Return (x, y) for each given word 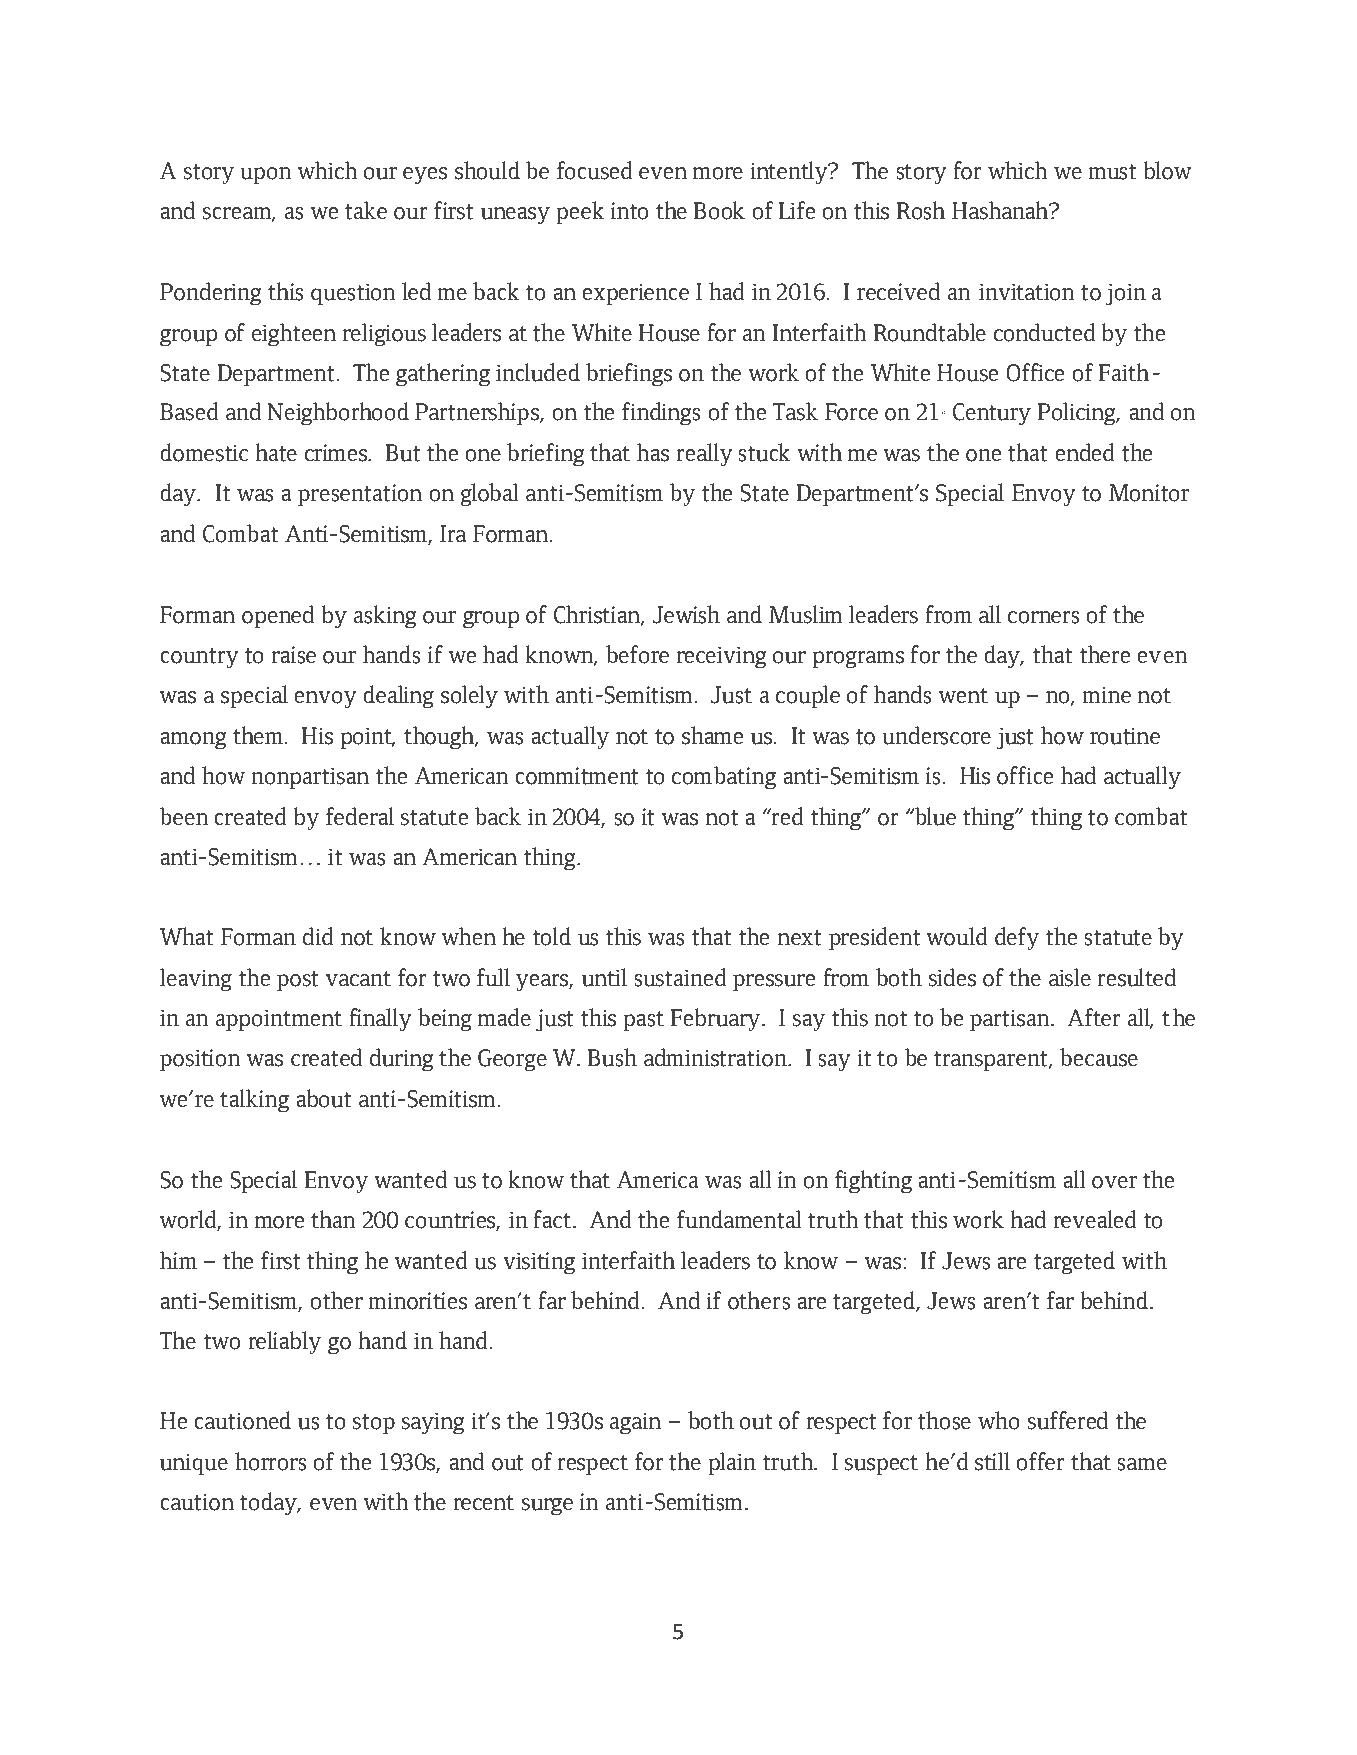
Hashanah (1001, 210)
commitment (577, 776)
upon (266, 175)
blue (934, 816)
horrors (271, 1461)
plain (732, 1463)
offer (1040, 1461)
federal (360, 816)
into (629, 211)
